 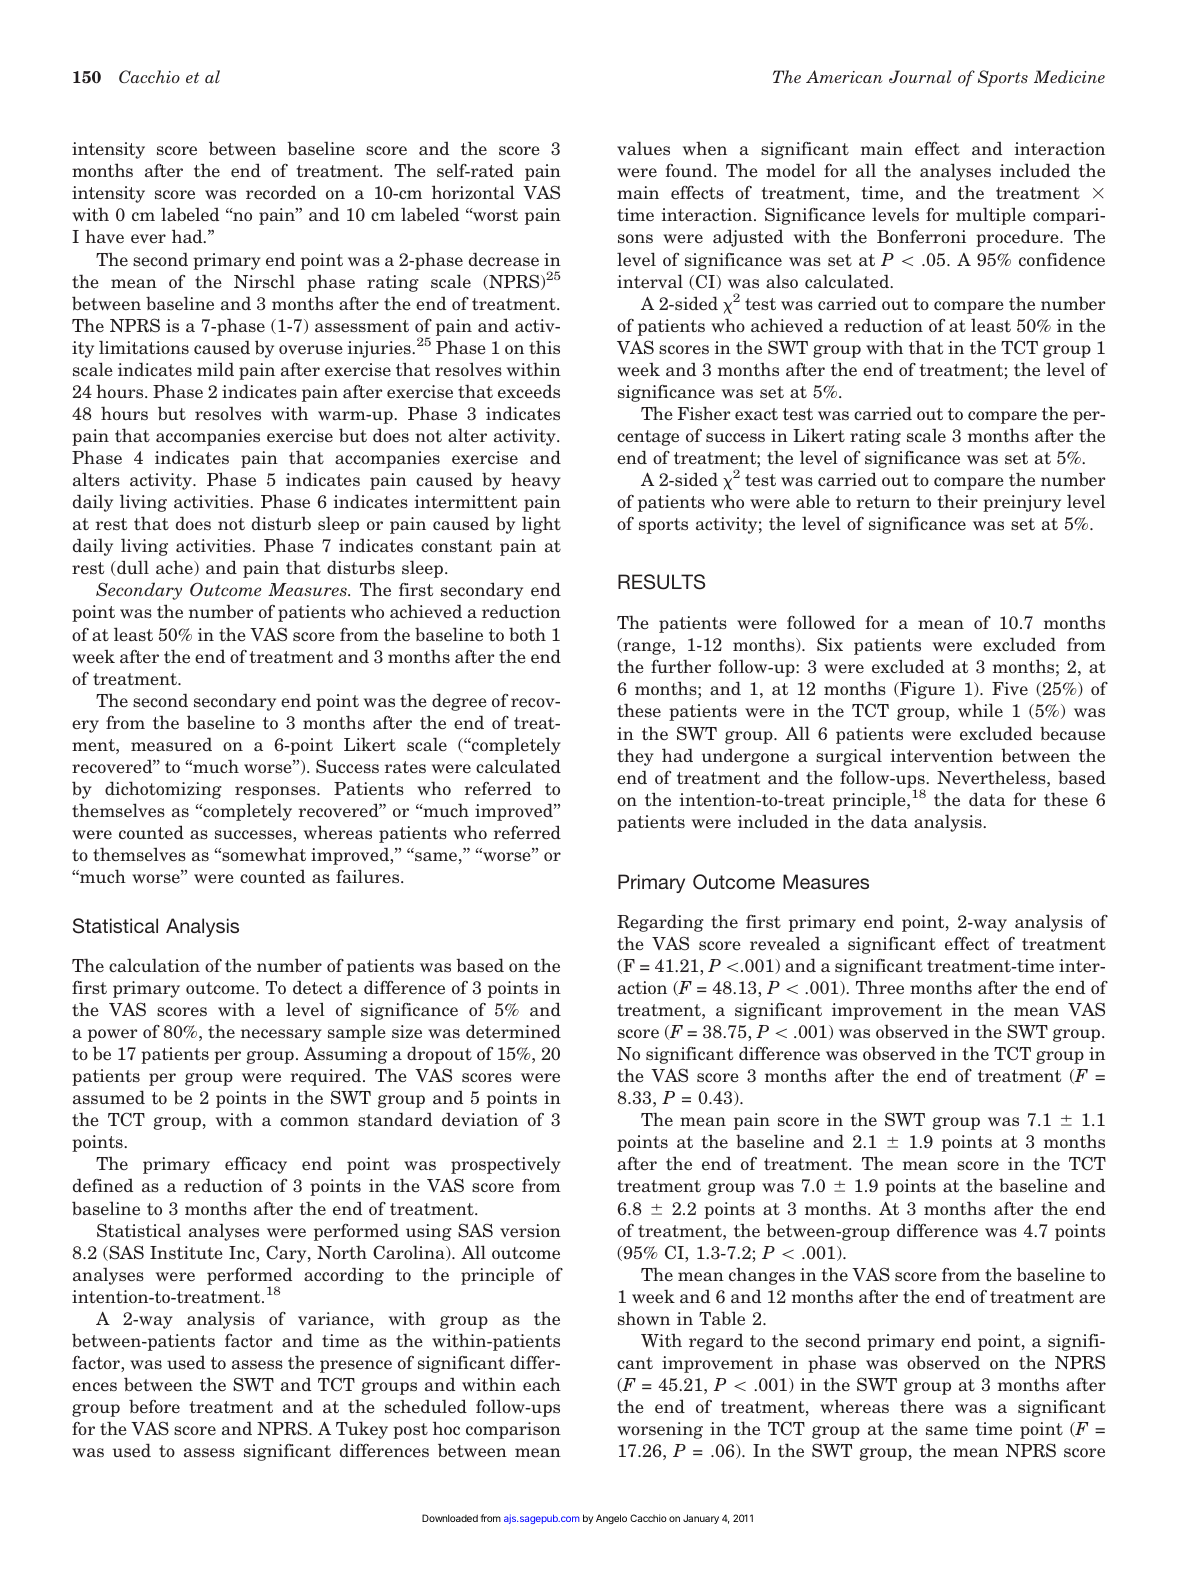 What do you see at coordinates (849, 757) in the screenshot?
I see `surgical` at bounding box center [849, 757].
